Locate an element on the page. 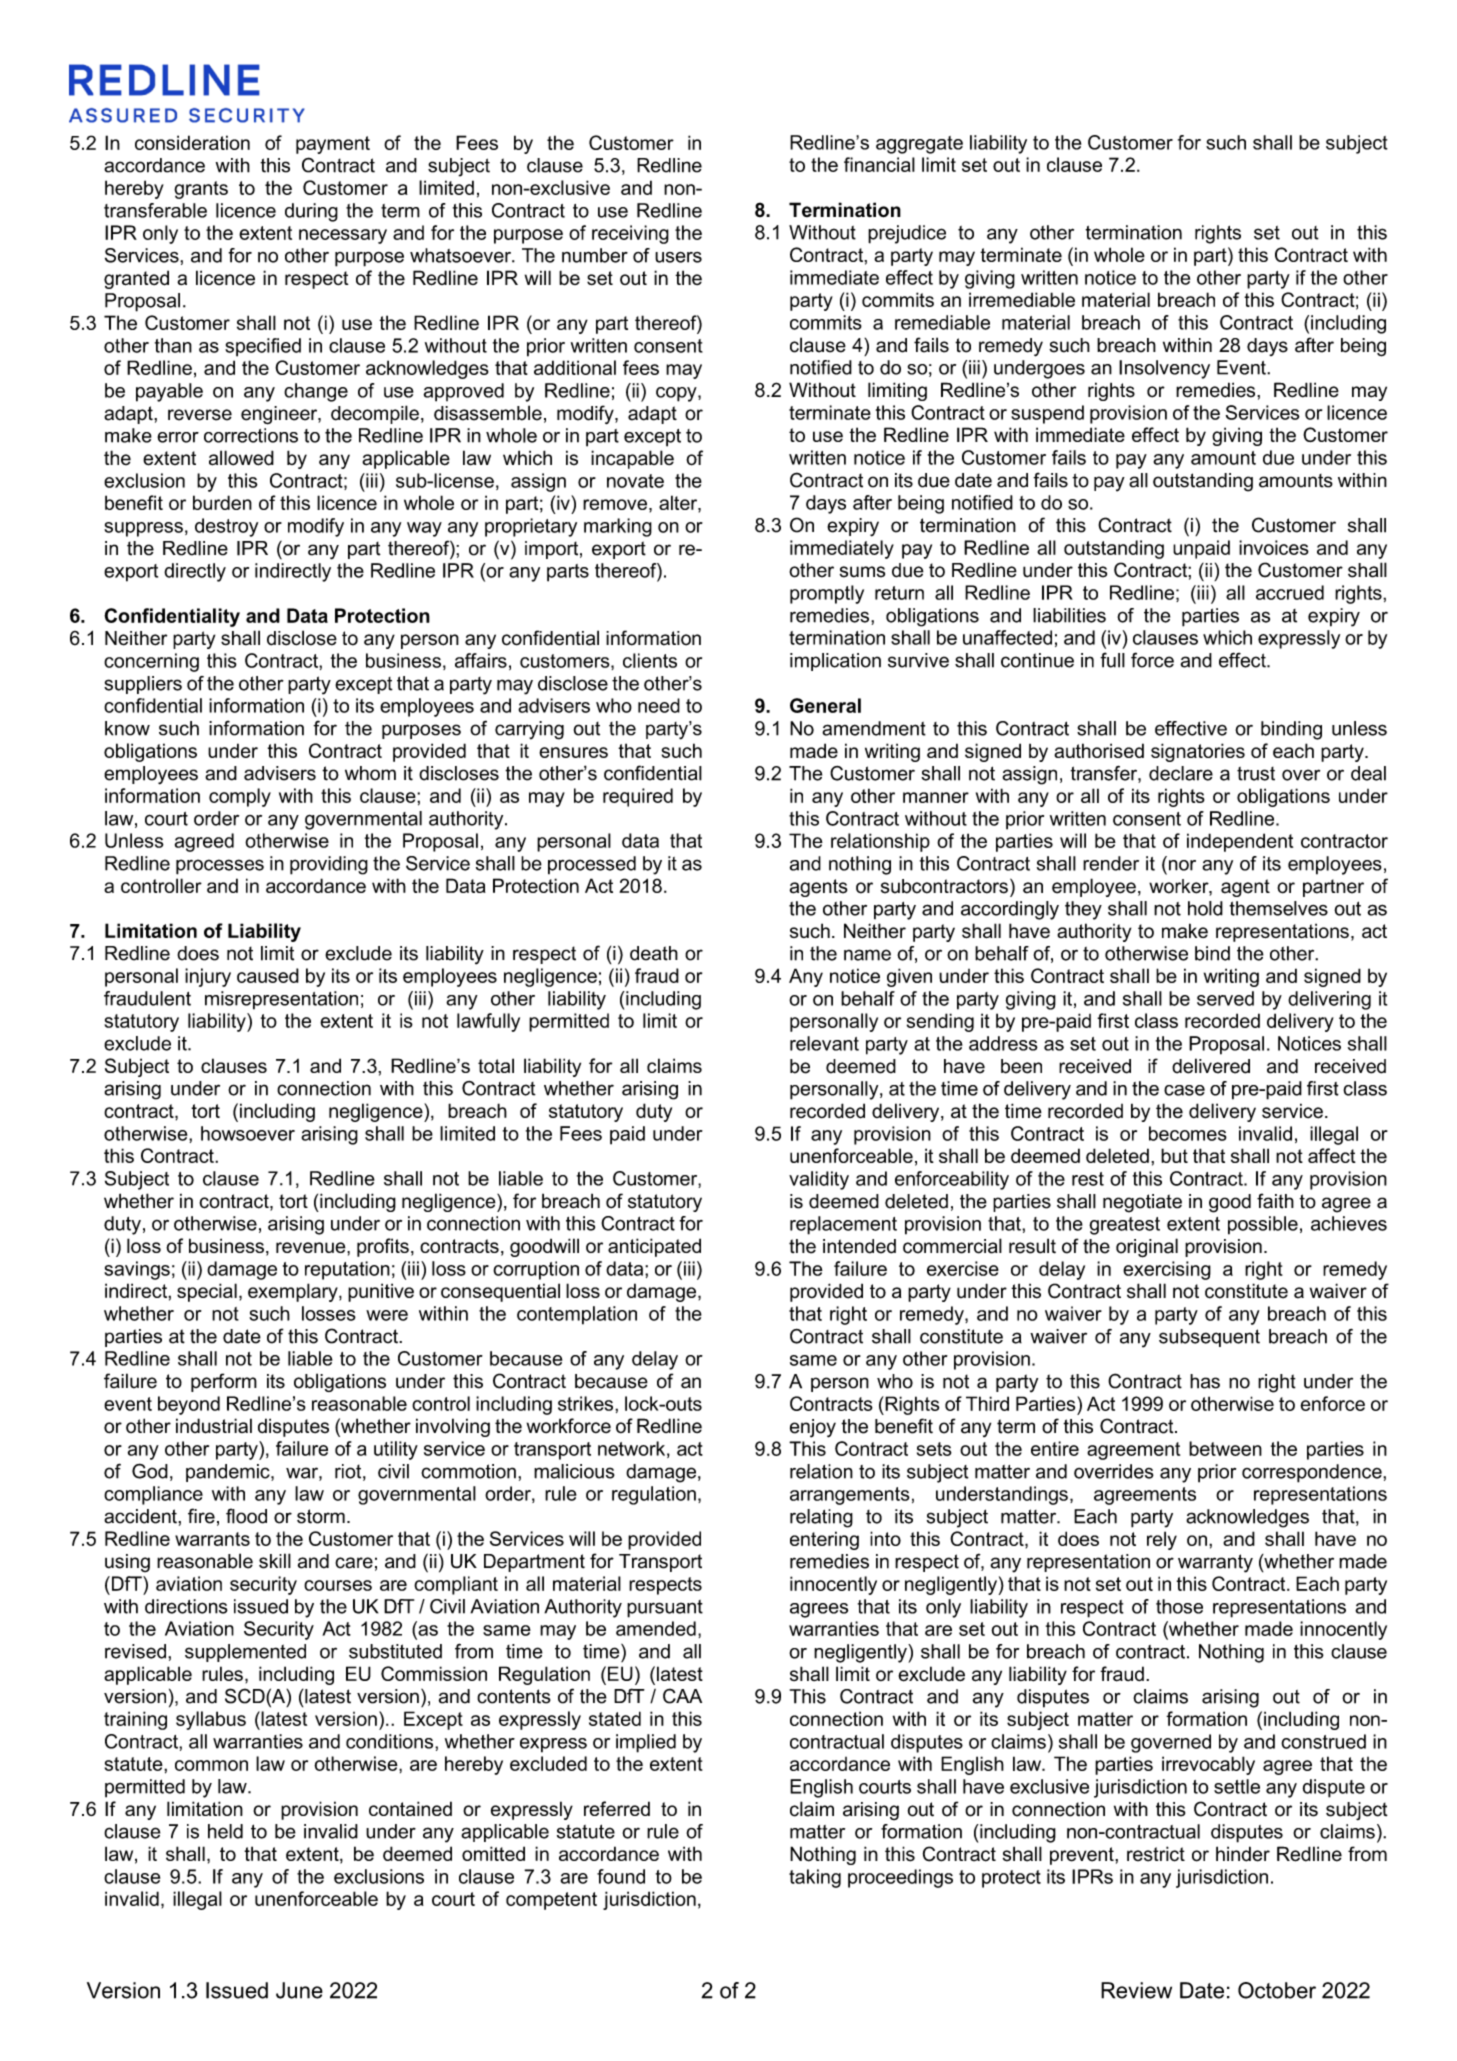 The height and width of the document is (2061, 1457). delivered is located at coordinates (1211, 1066).
